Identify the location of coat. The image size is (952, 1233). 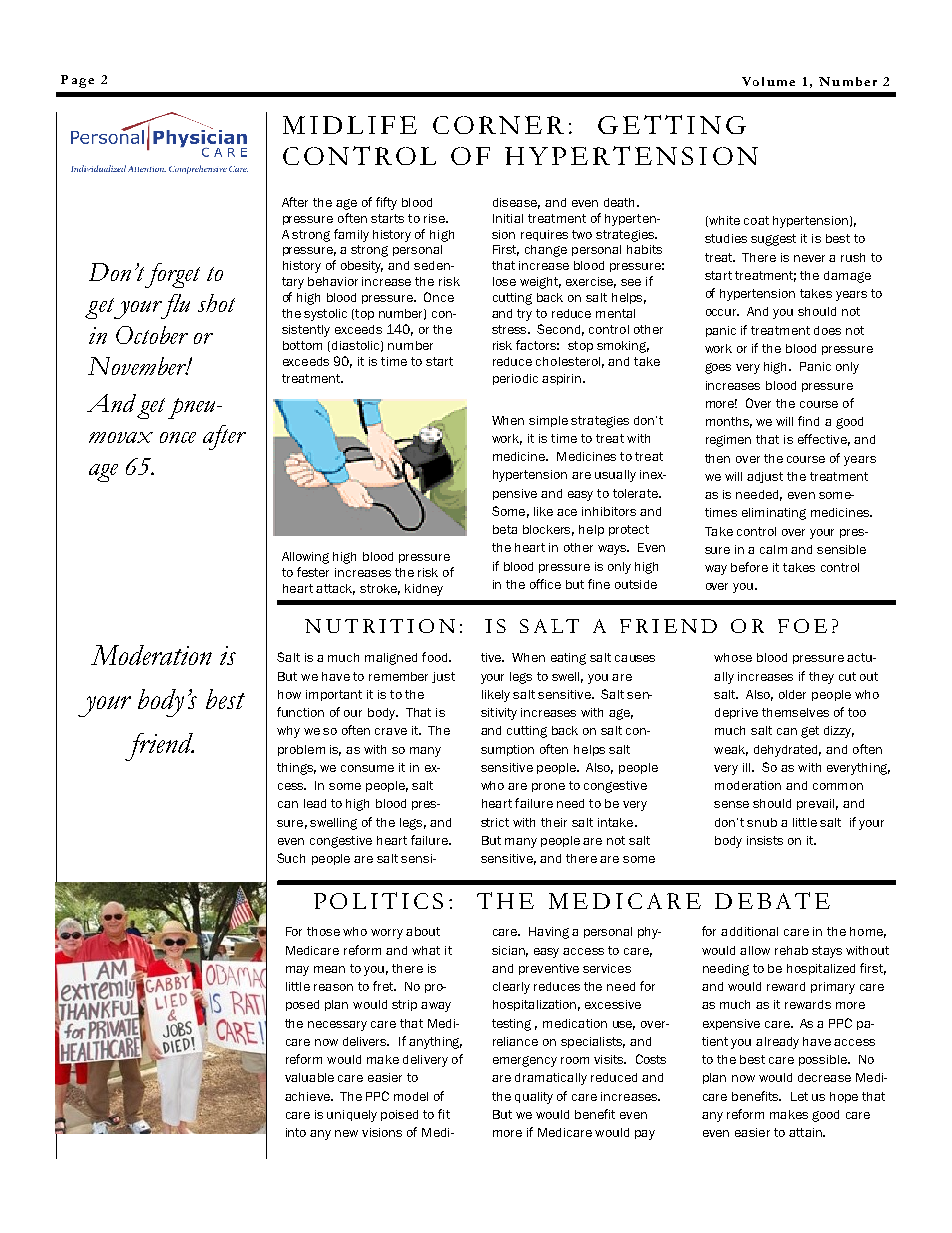
(756, 220).
